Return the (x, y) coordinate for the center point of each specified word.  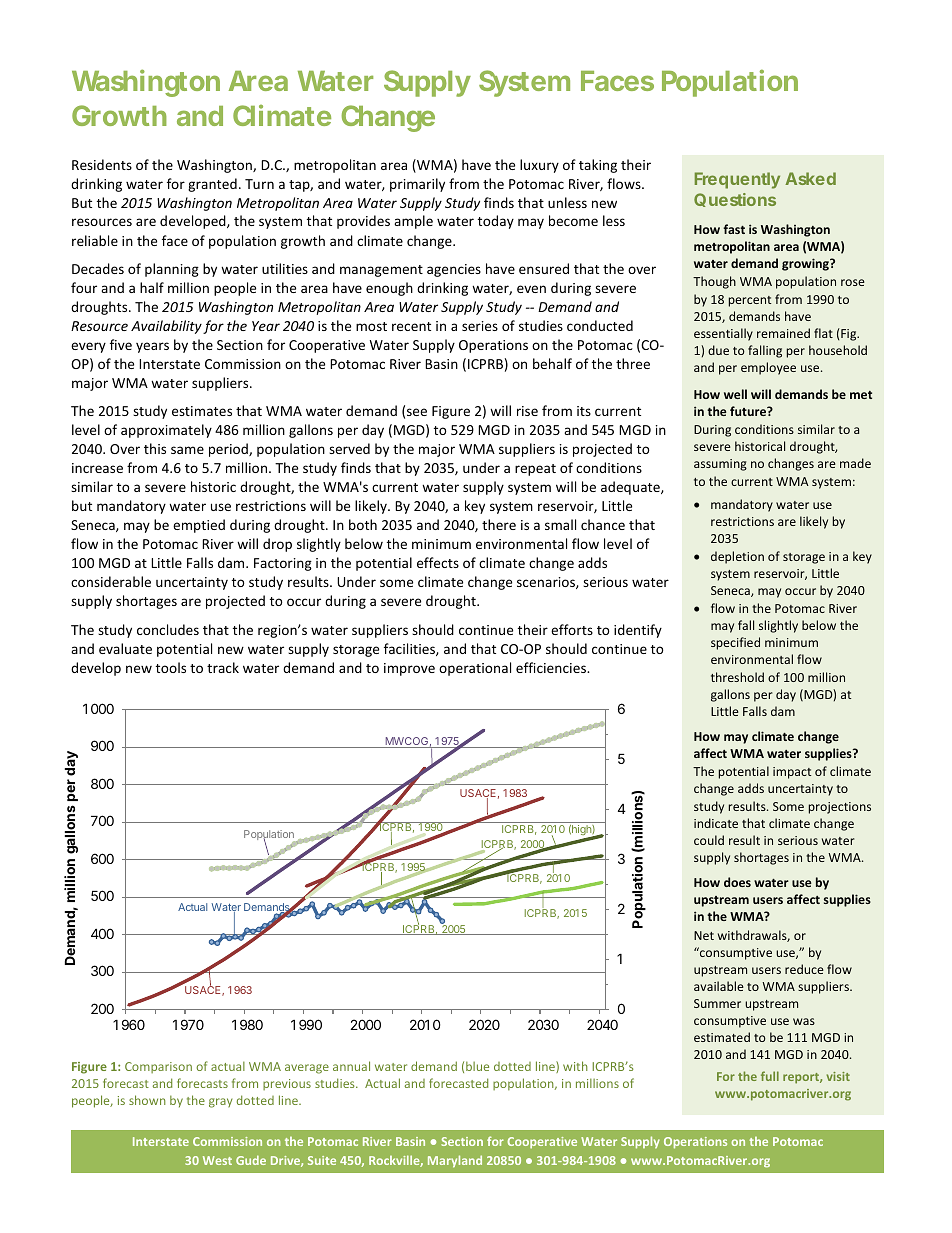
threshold (737, 677)
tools (171, 667)
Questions (735, 200)
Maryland (455, 1161)
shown (147, 1100)
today (496, 222)
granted (212, 185)
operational (475, 669)
